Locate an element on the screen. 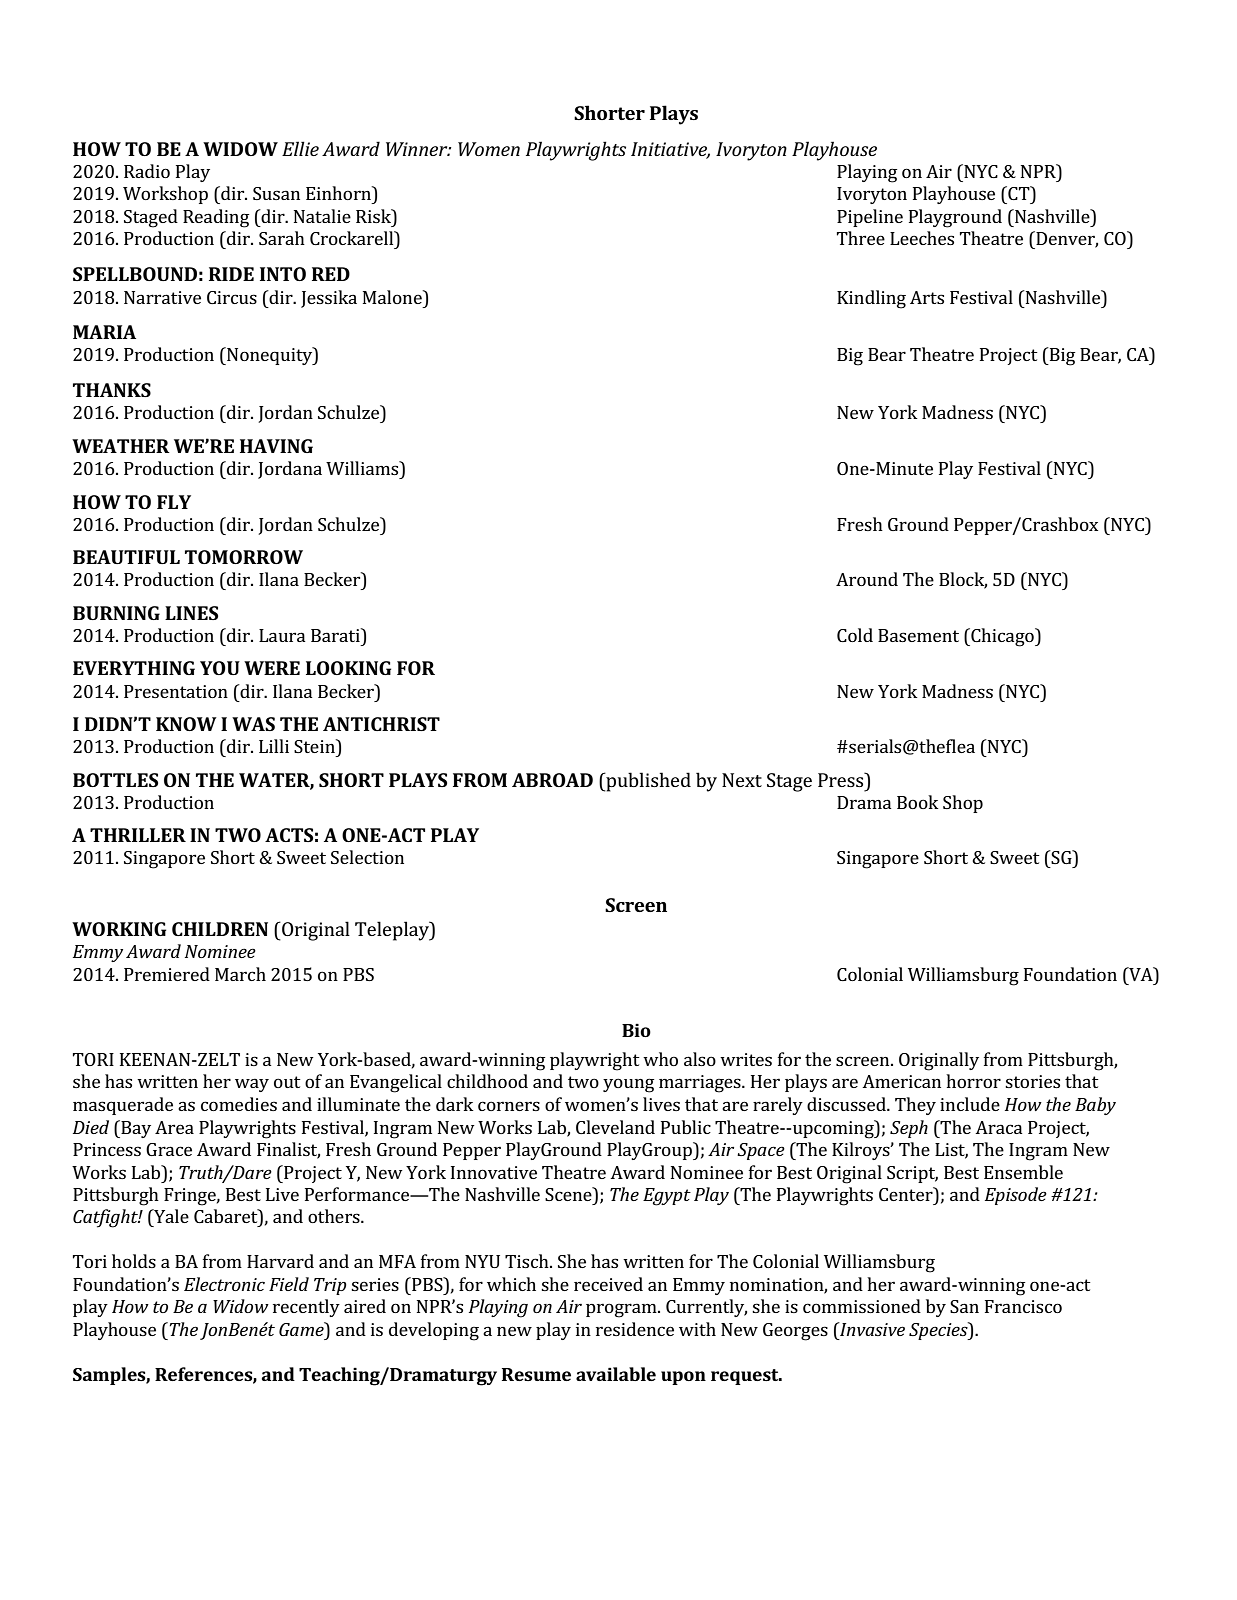  Leeches is located at coordinates (922, 238).
